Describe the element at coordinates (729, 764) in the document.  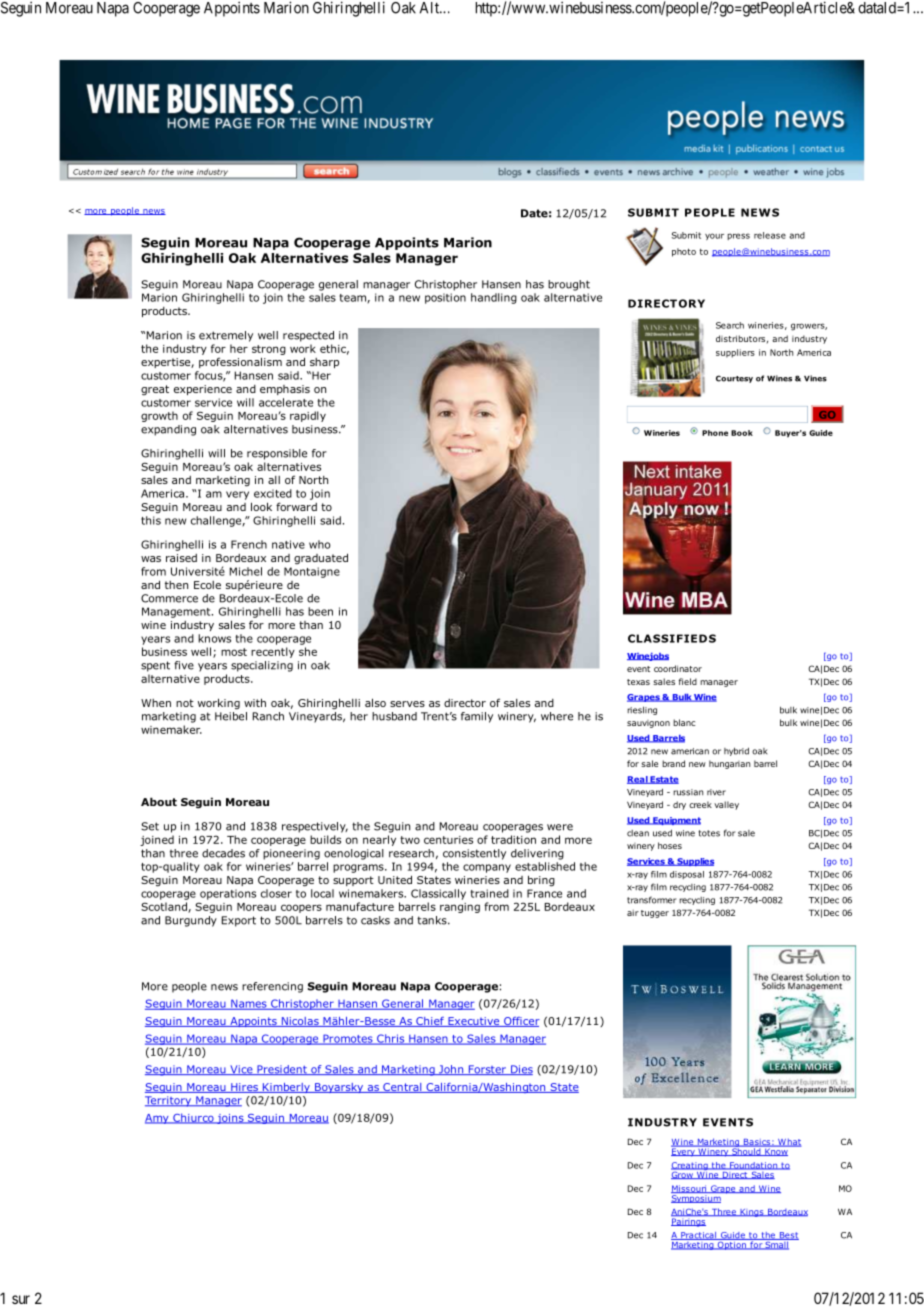
I see `hungarian` at that location.
